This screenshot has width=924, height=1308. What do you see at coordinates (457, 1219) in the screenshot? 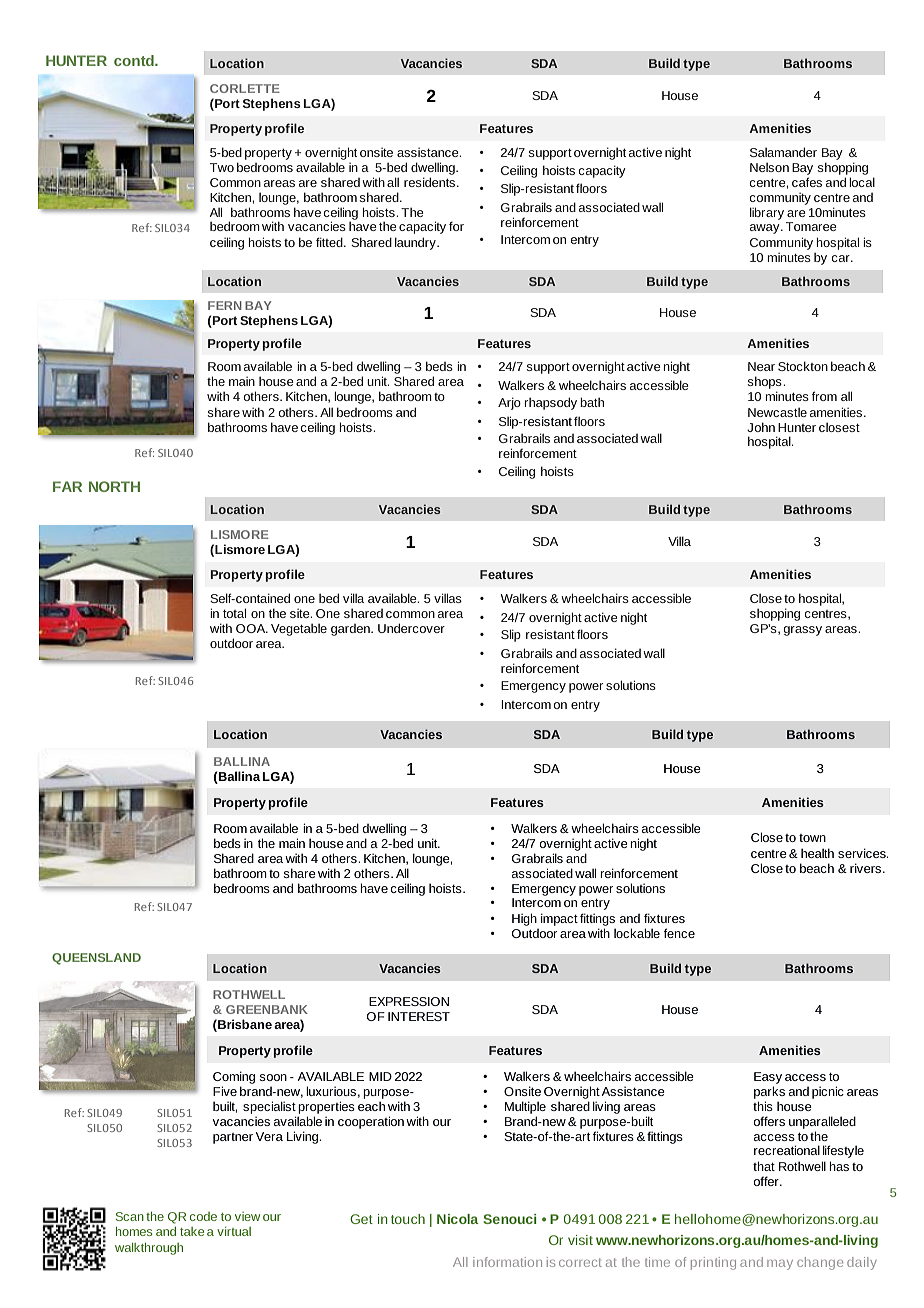
I see `Nicola` at bounding box center [457, 1219].
